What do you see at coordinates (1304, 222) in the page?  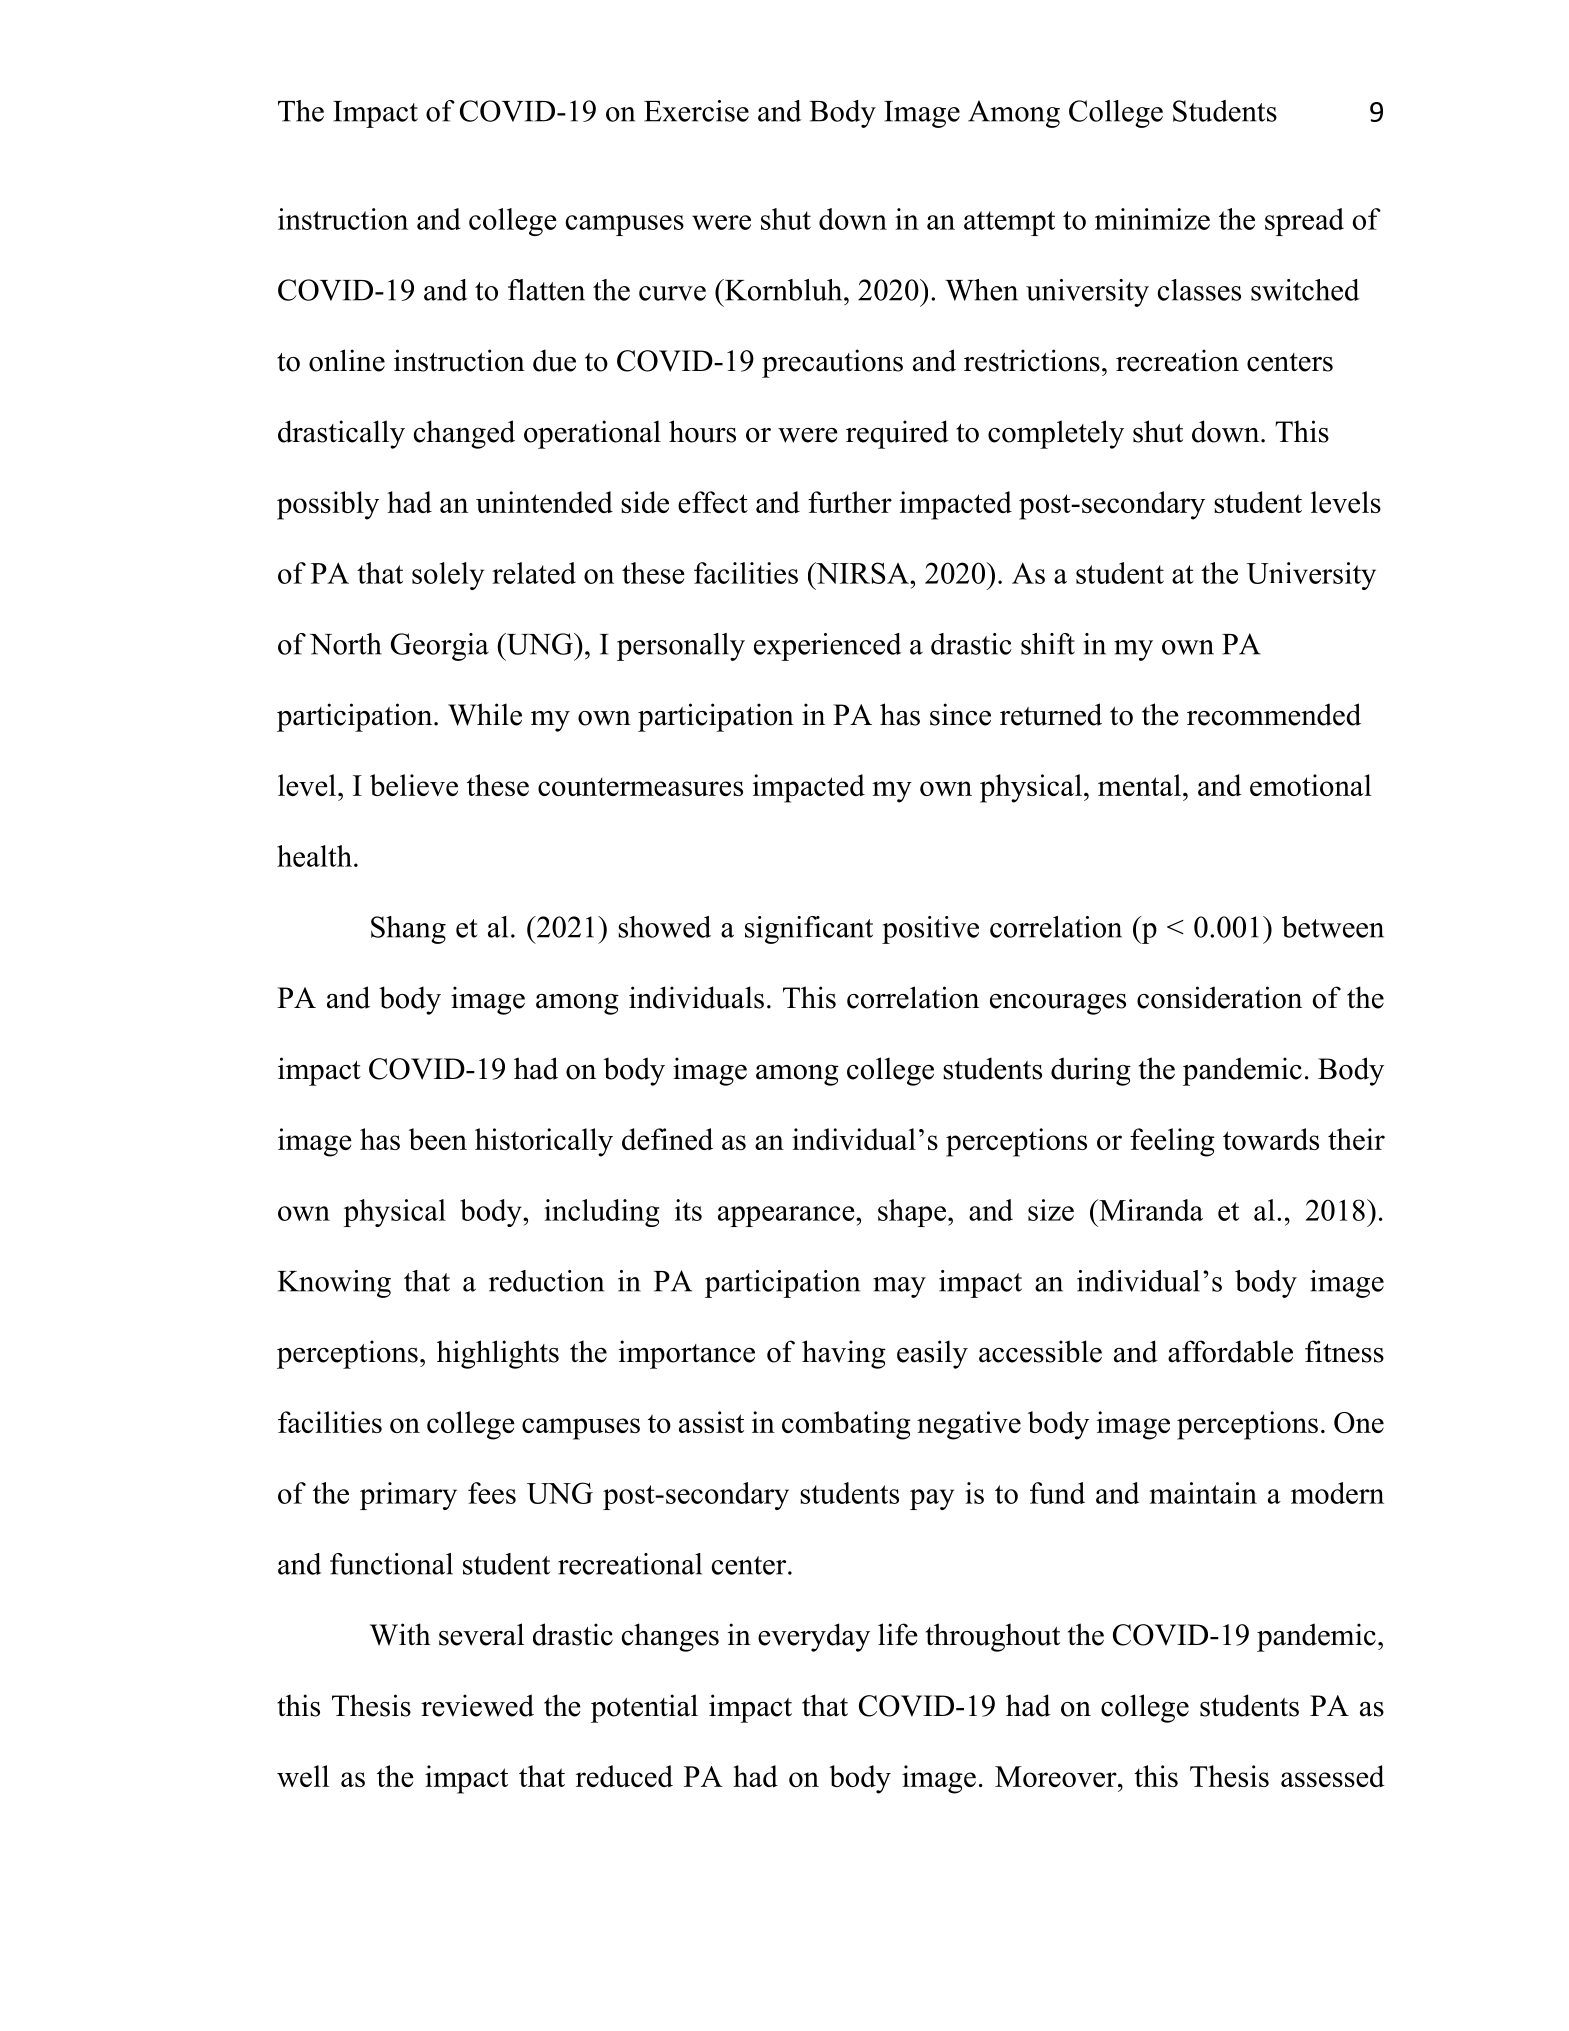 I see `spread` at bounding box center [1304, 222].
